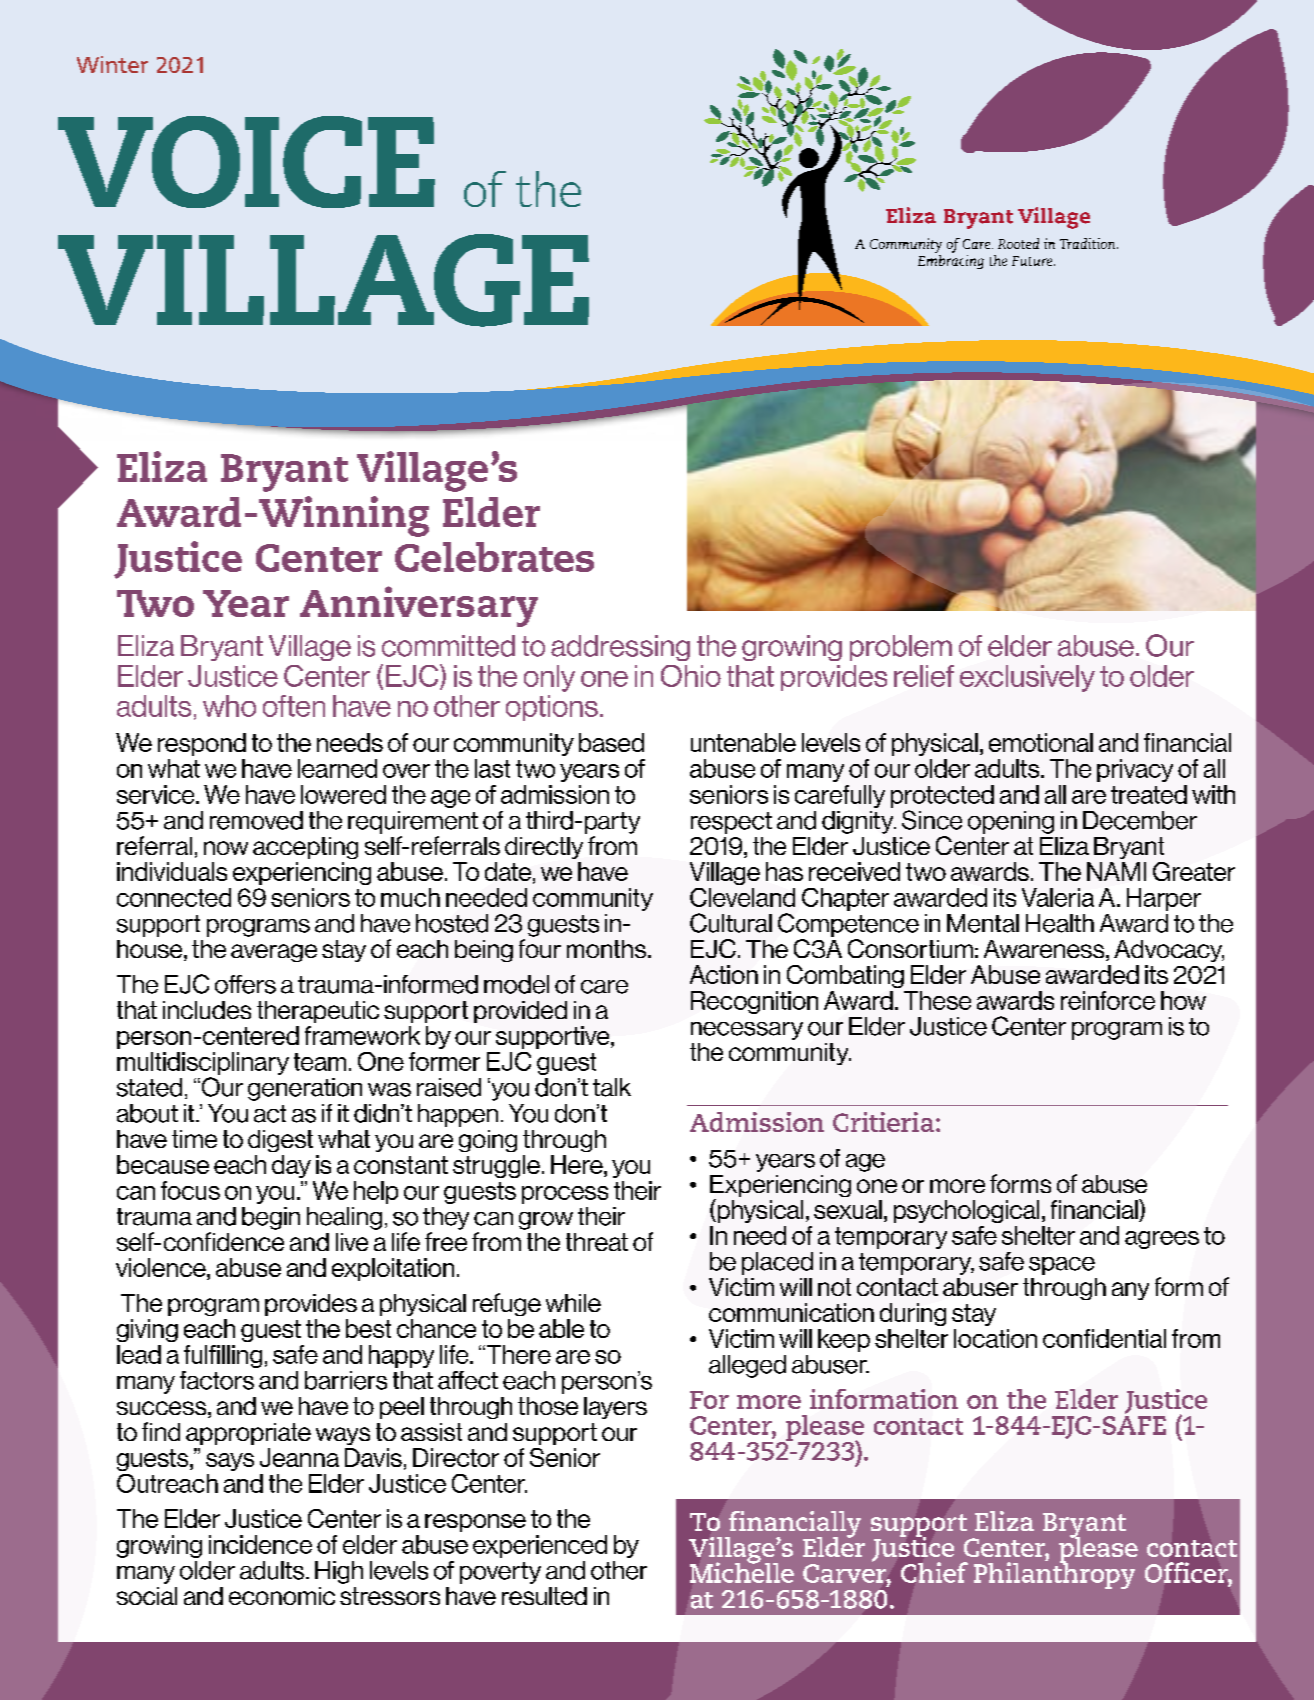 This document has height=1700, width=1314. What do you see at coordinates (901, 648) in the document?
I see `problem` at bounding box center [901, 648].
